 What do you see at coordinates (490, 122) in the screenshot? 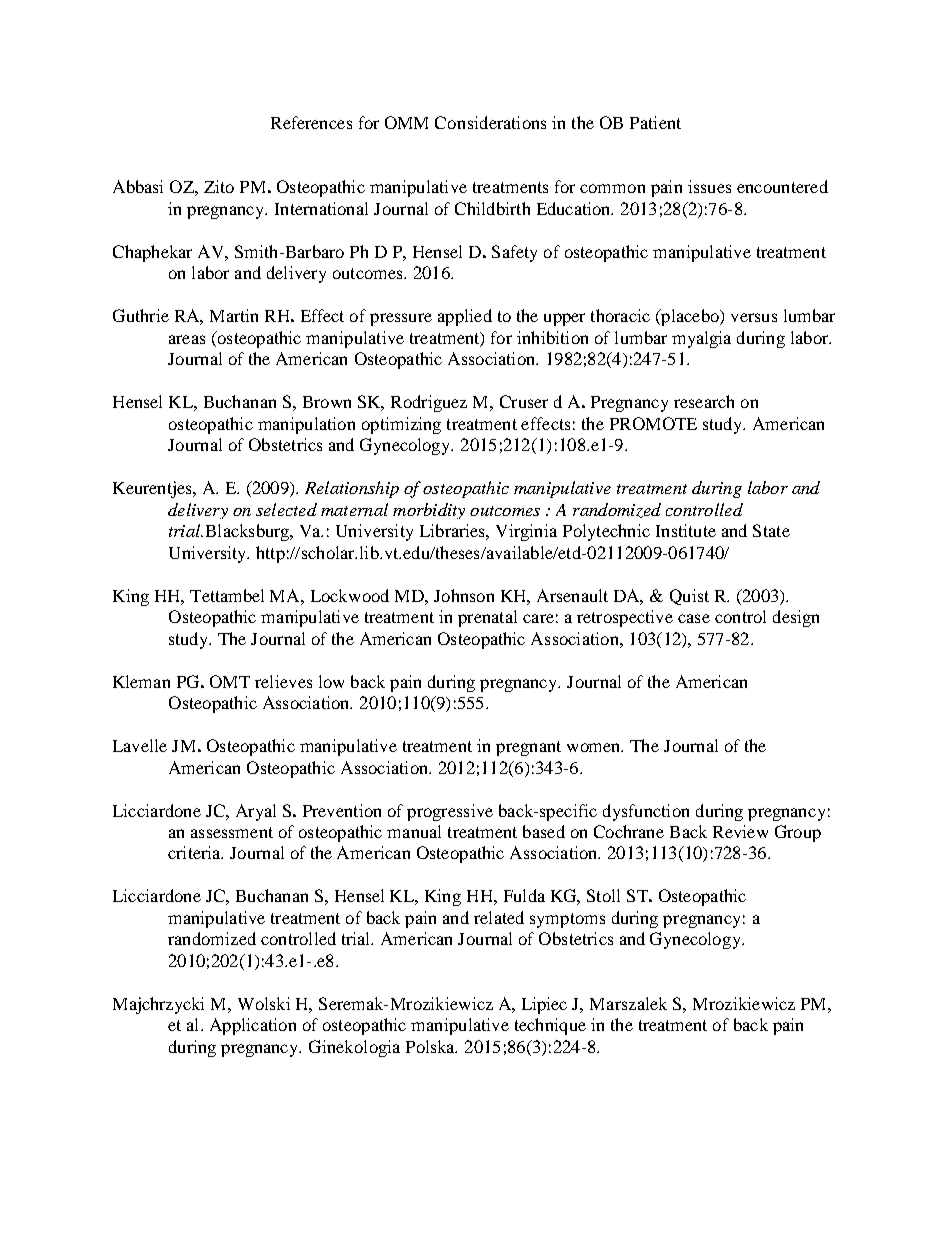
I see `Considerations` at bounding box center [490, 122].
